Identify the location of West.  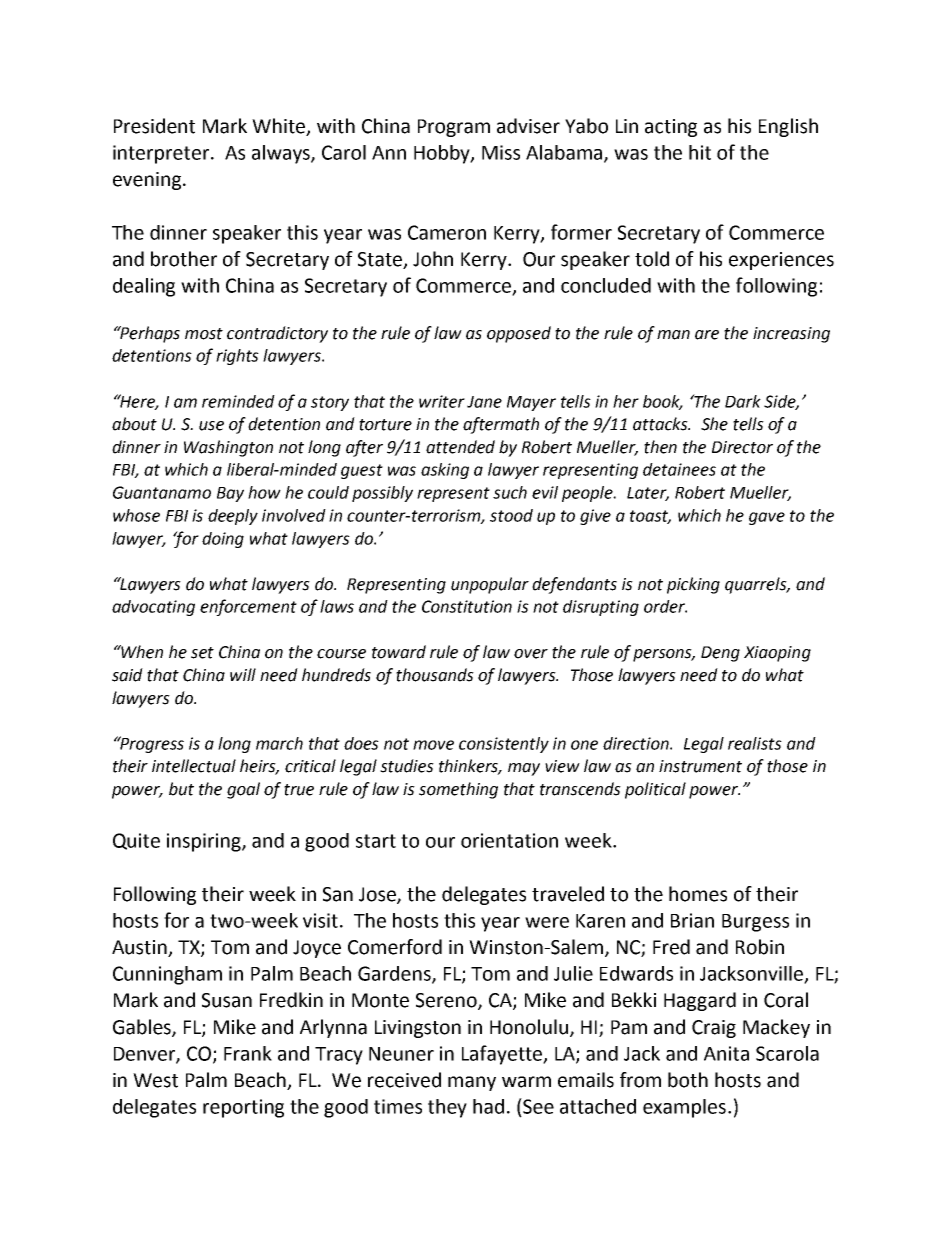
(155, 1080).
